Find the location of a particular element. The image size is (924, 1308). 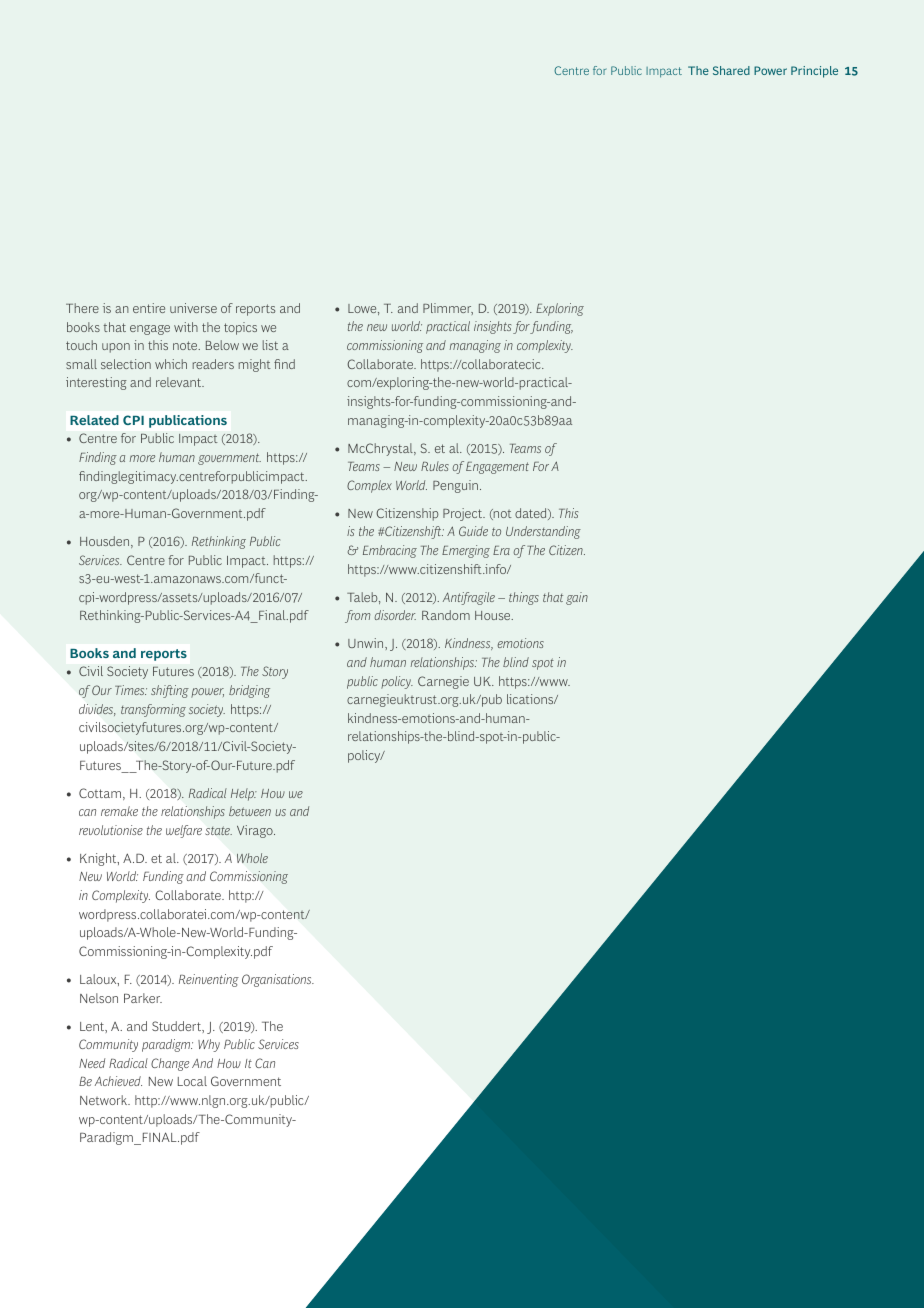

entire is located at coordinates (149, 308).
